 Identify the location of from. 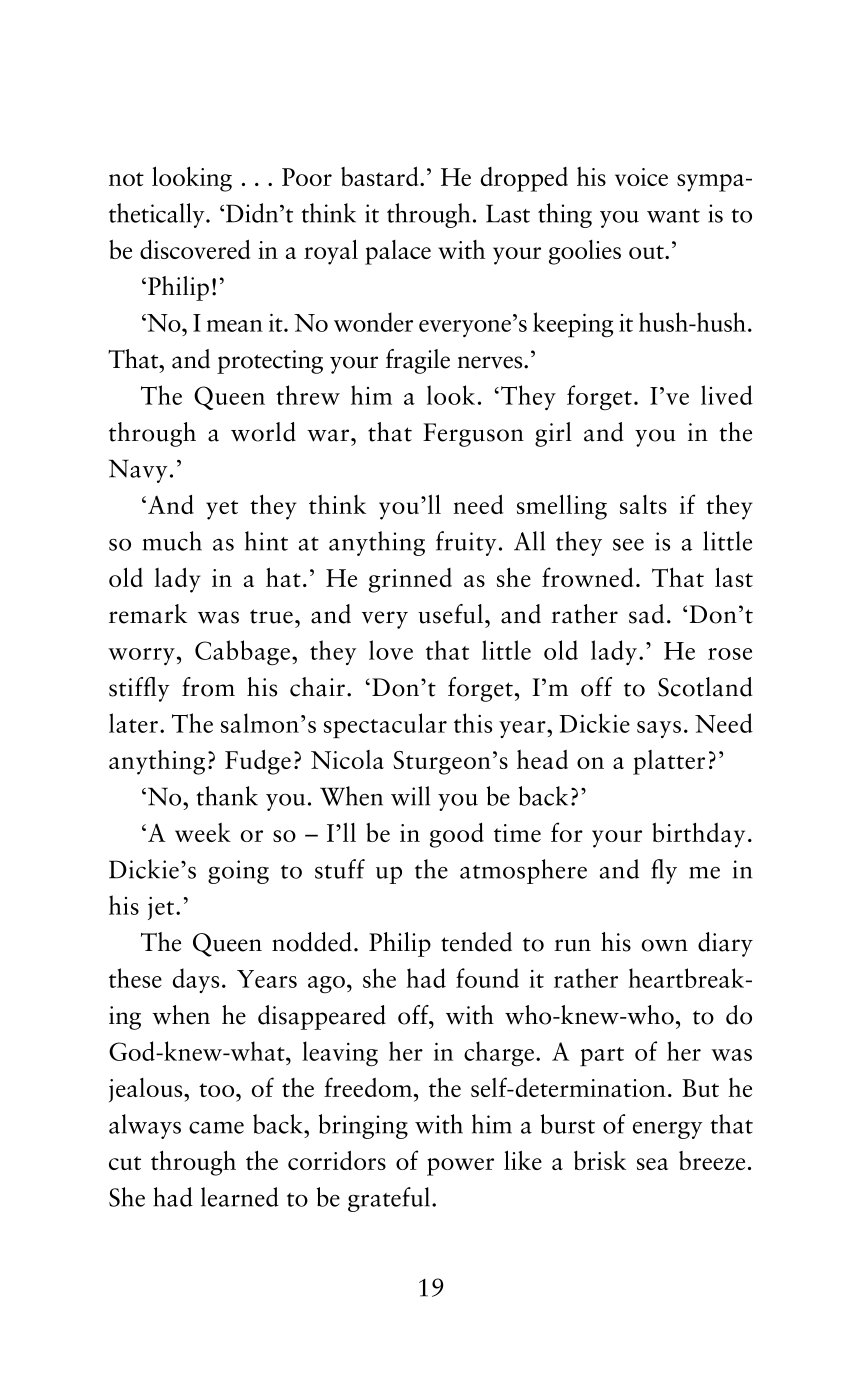
(208, 687).
